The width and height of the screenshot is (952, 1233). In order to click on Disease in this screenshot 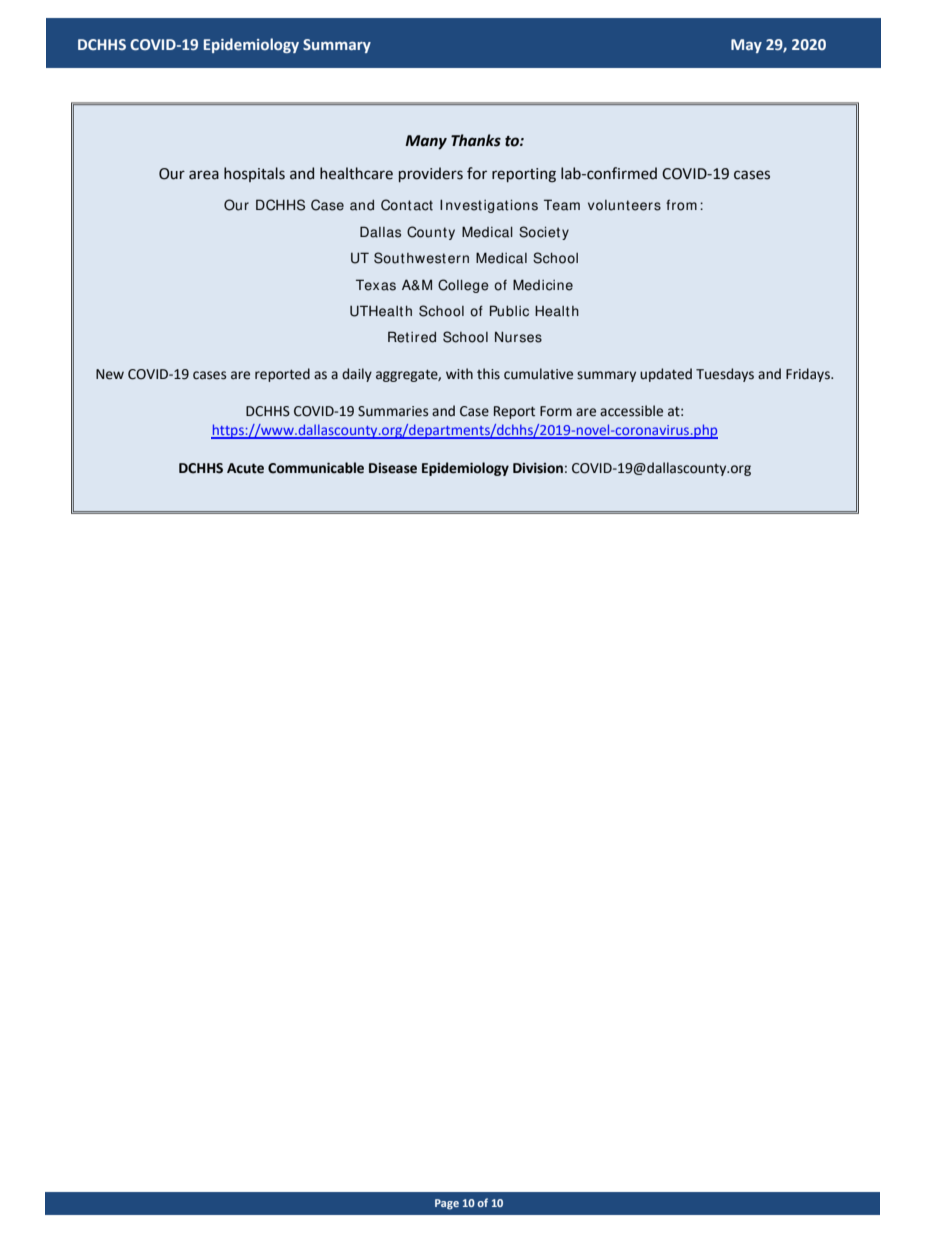, I will do `click(393, 468)`.
